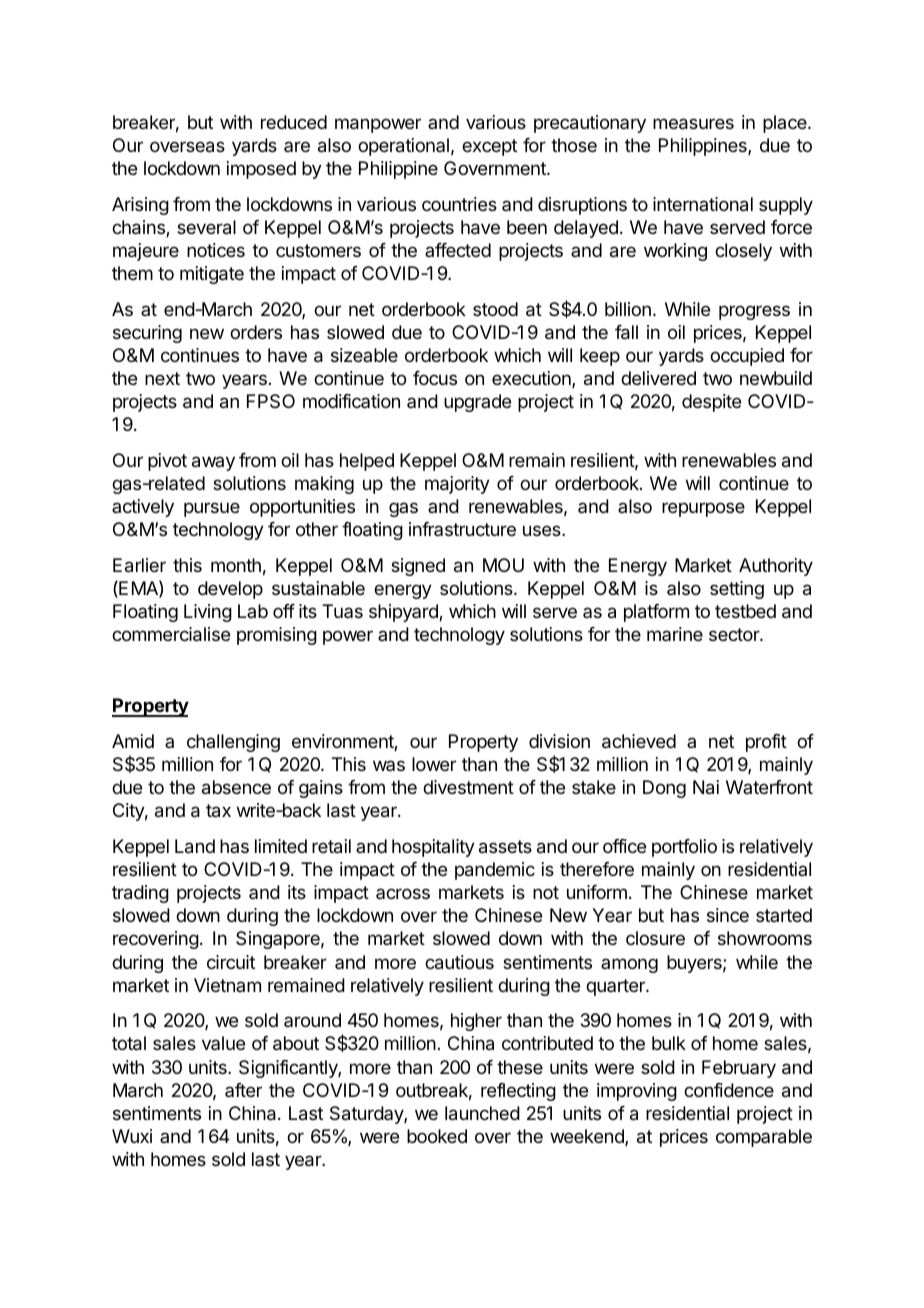  Describe the element at coordinates (261, 170) in the screenshot. I see `imposed` at that location.
